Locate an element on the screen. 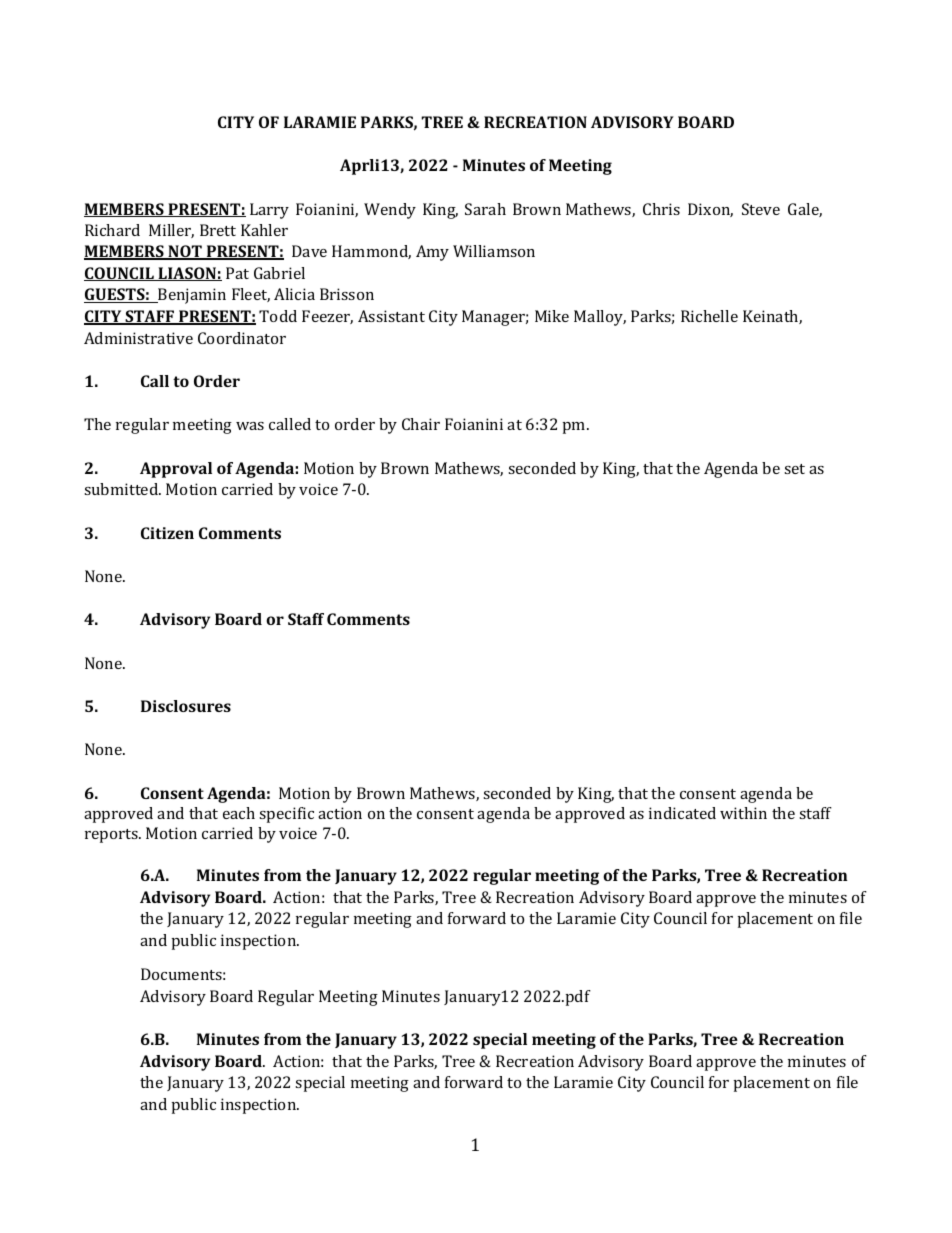 Image resolution: width=952 pixels, height=1233 pixels. each is located at coordinates (239, 813).
